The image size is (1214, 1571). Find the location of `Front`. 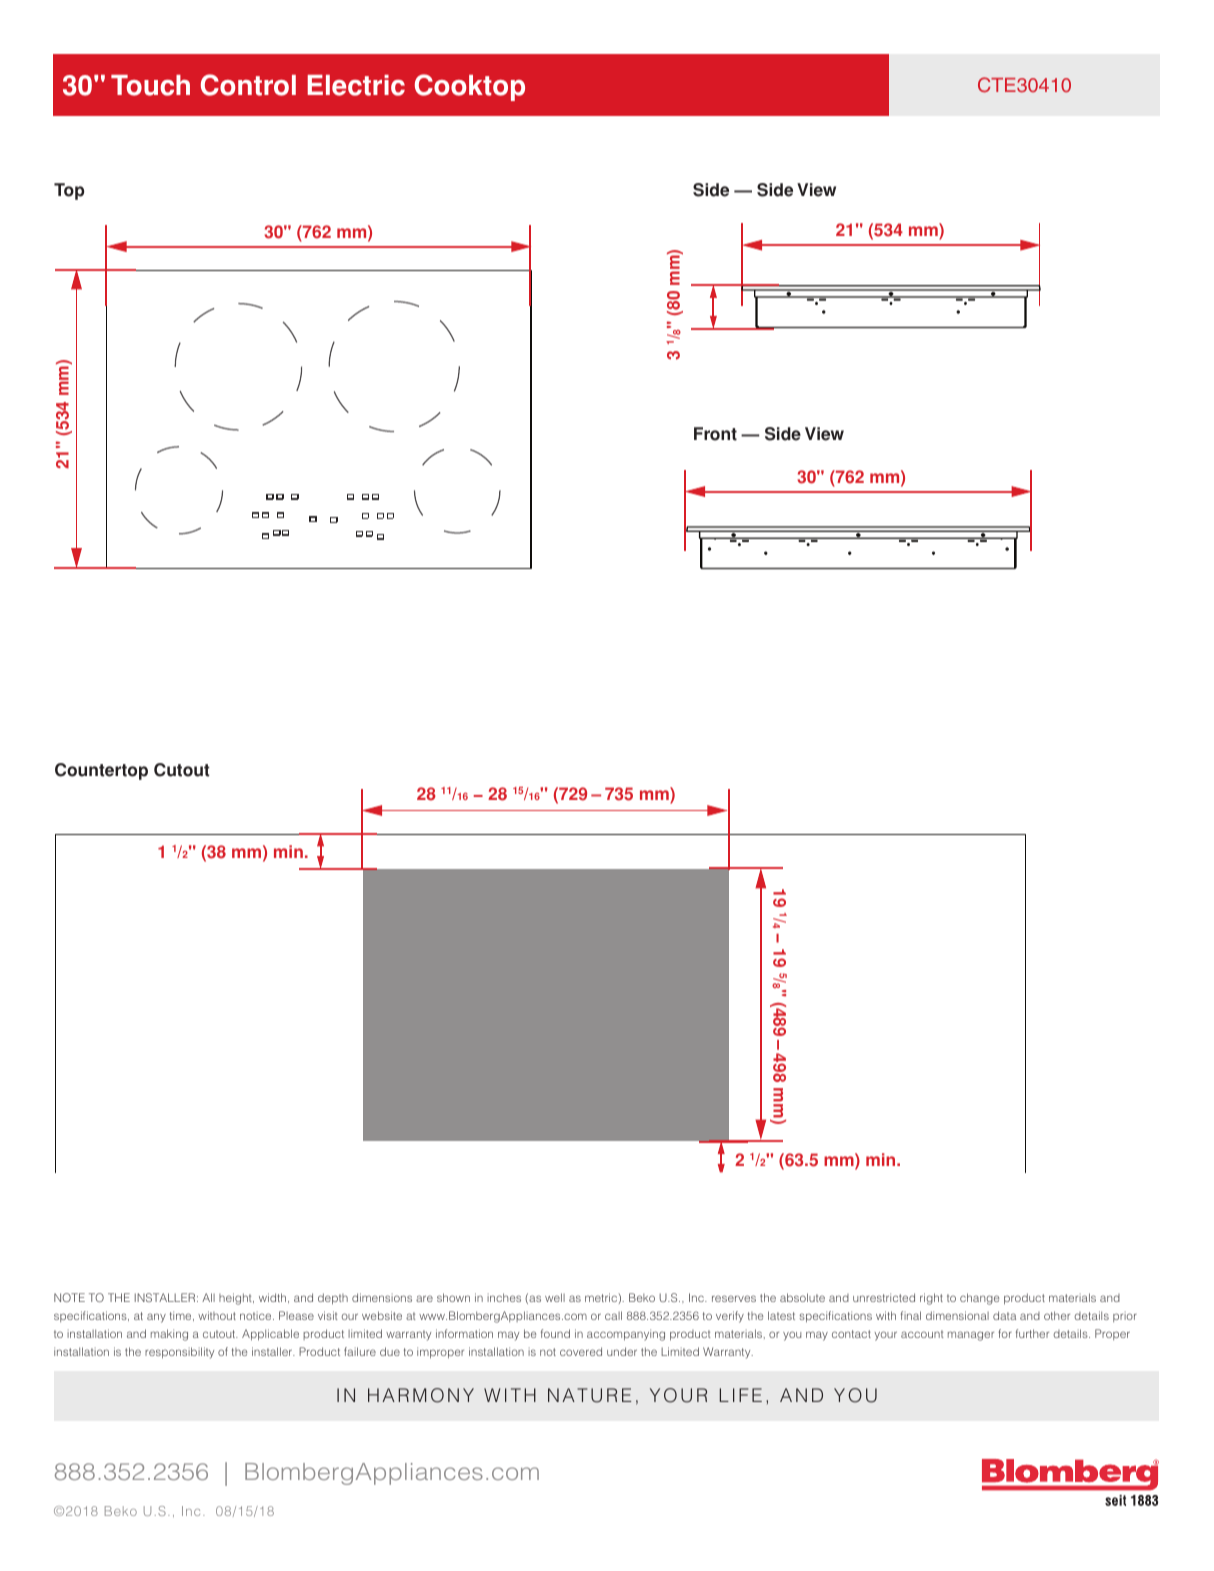

Front is located at coordinates (715, 434).
